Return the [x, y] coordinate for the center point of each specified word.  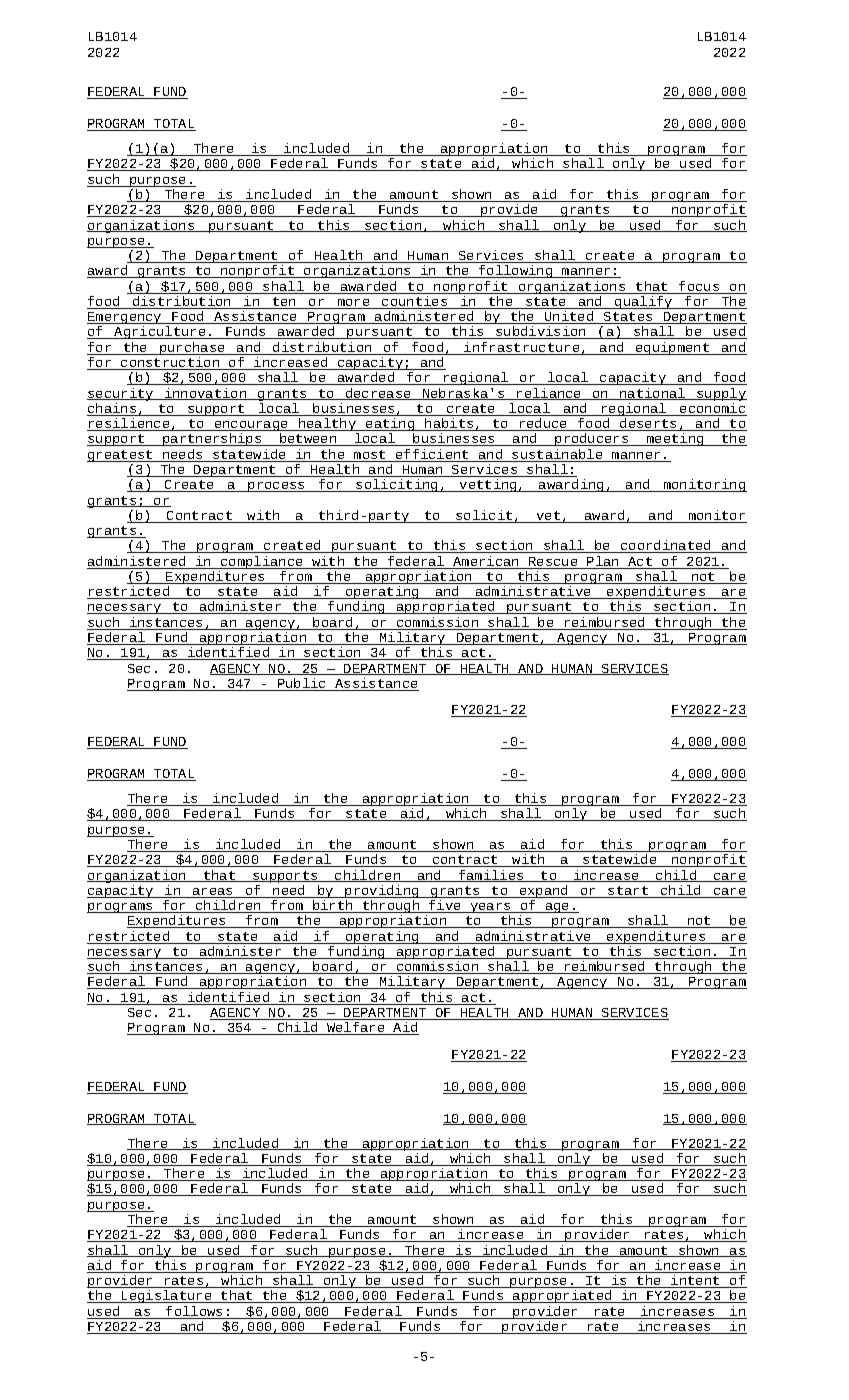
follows [195, 1312]
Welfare [356, 1028]
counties [415, 302]
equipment [673, 348]
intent [695, 1281]
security [121, 394]
